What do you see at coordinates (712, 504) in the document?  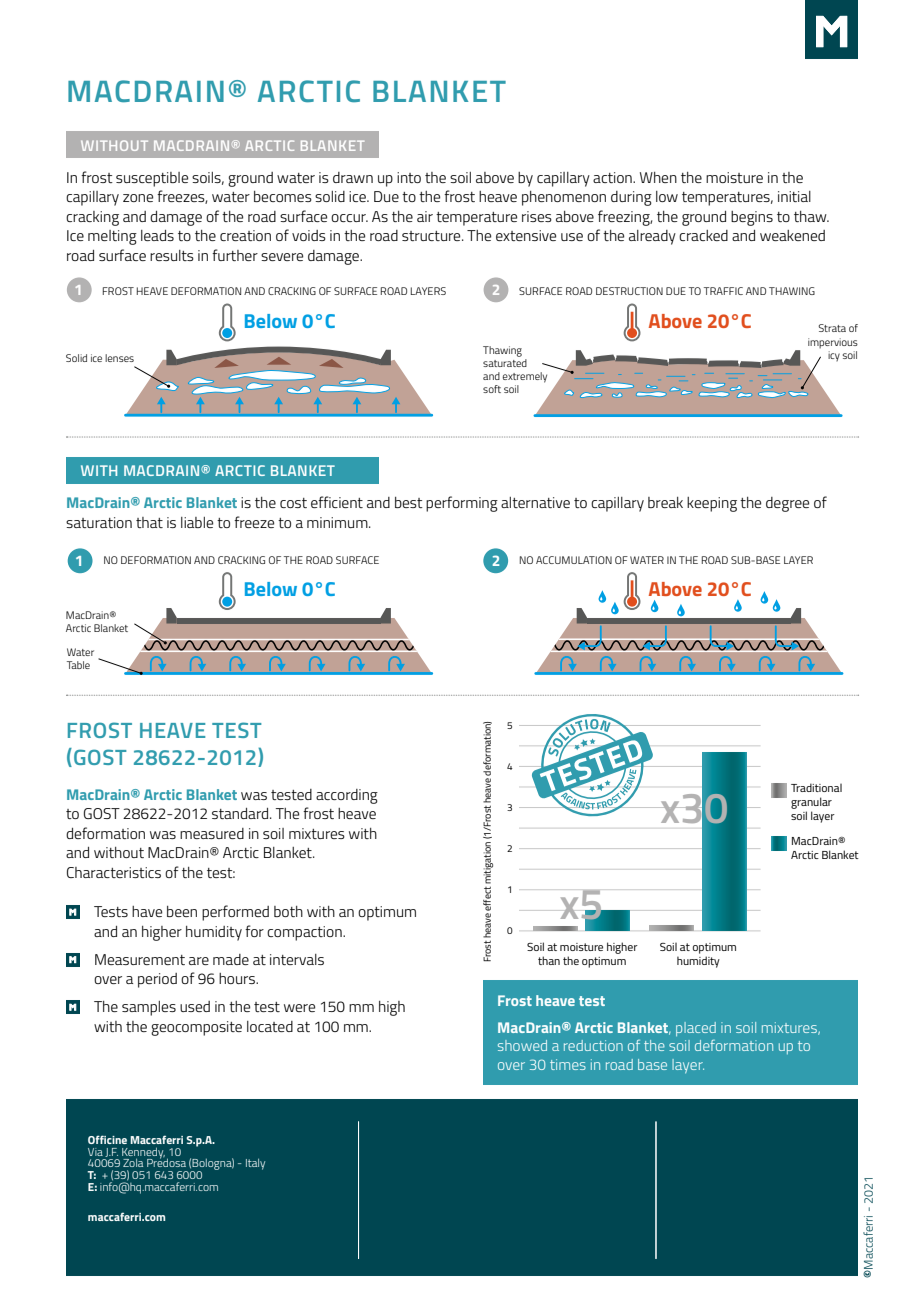 I see `keeping` at bounding box center [712, 504].
